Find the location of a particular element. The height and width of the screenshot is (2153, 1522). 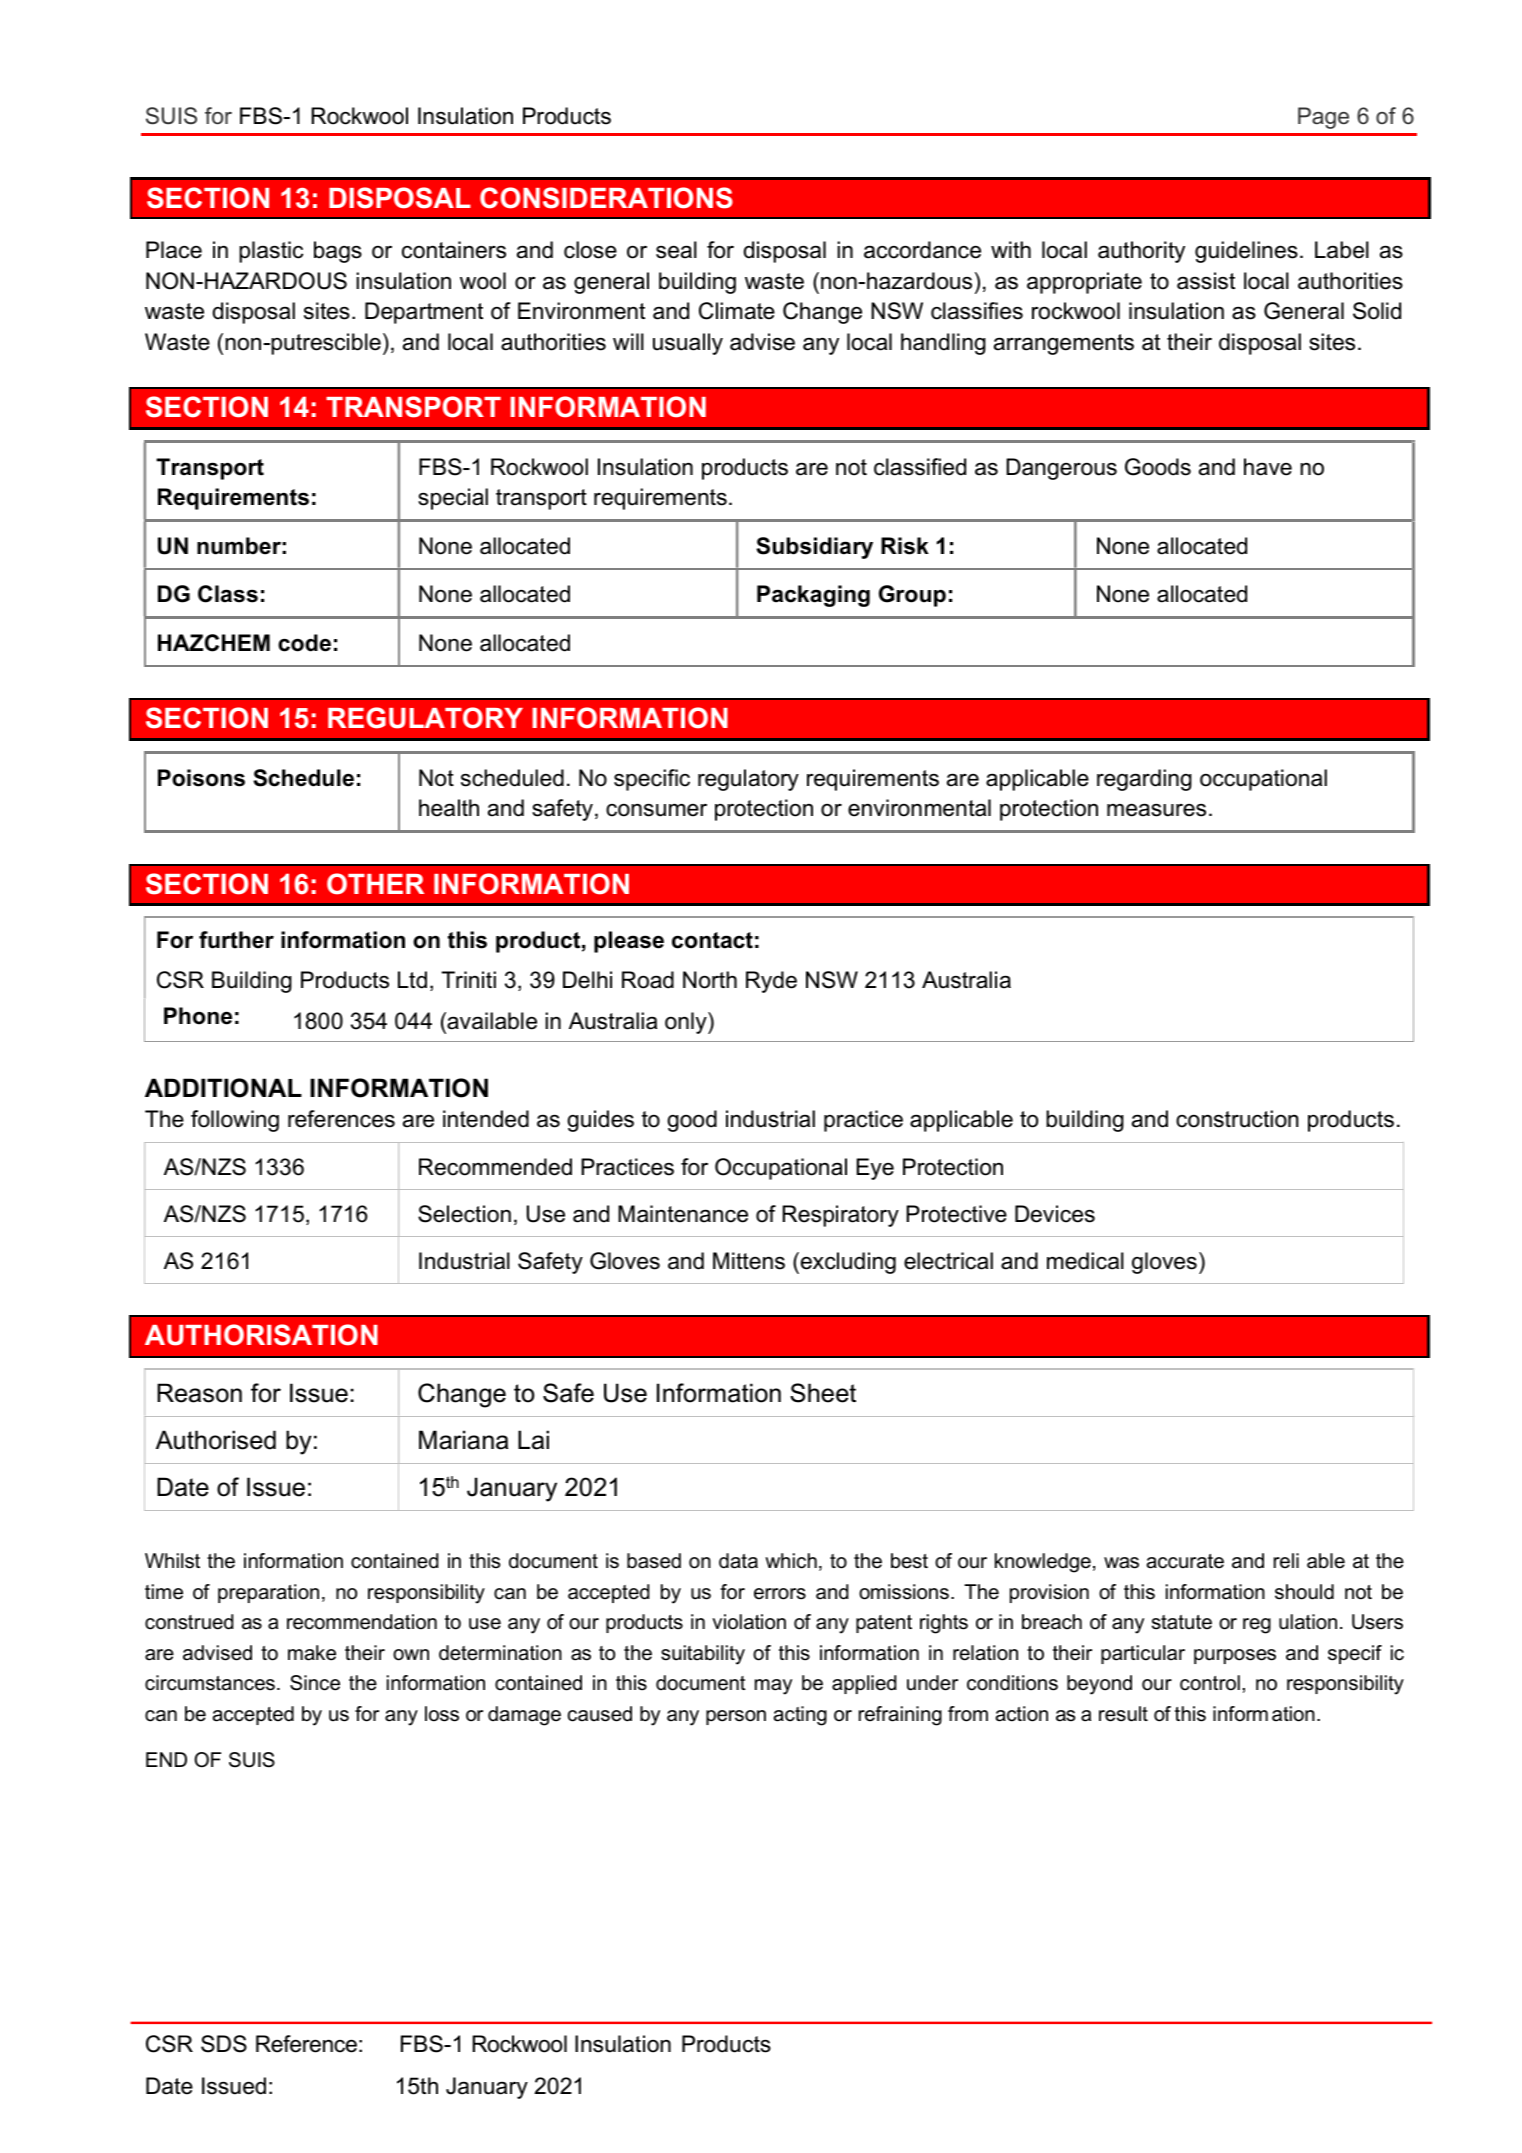

seal is located at coordinates (676, 250).
